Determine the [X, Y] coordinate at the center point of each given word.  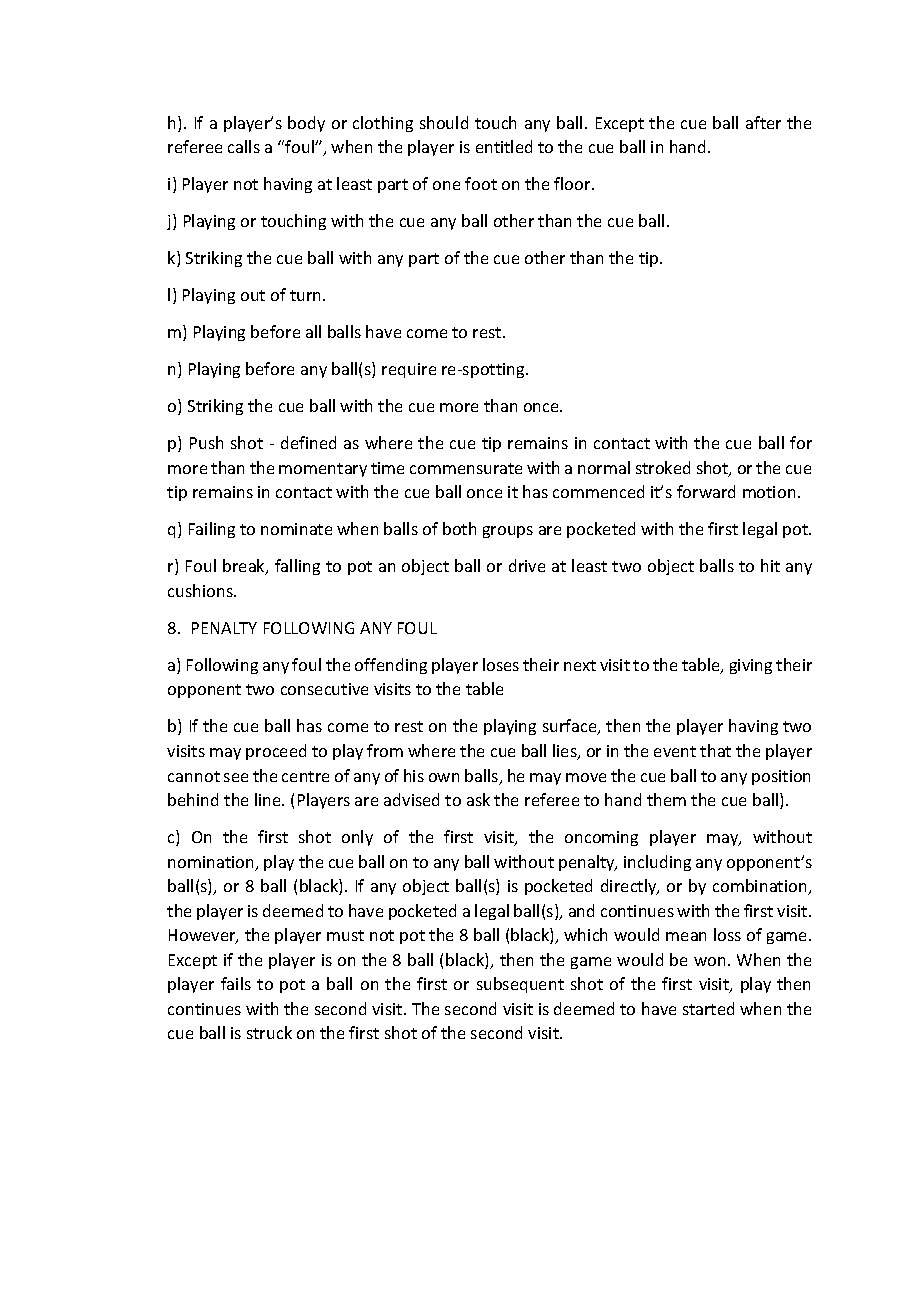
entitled [504, 146]
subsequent [520, 985]
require [409, 370]
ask [478, 799]
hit [770, 565]
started [708, 1008]
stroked [663, 467]
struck [269, 1032]
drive [527, 565]
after [763, 122]
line [269, 799]
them [666, 799]
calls [244, 146]
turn [307, 295]
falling [297, 567]
